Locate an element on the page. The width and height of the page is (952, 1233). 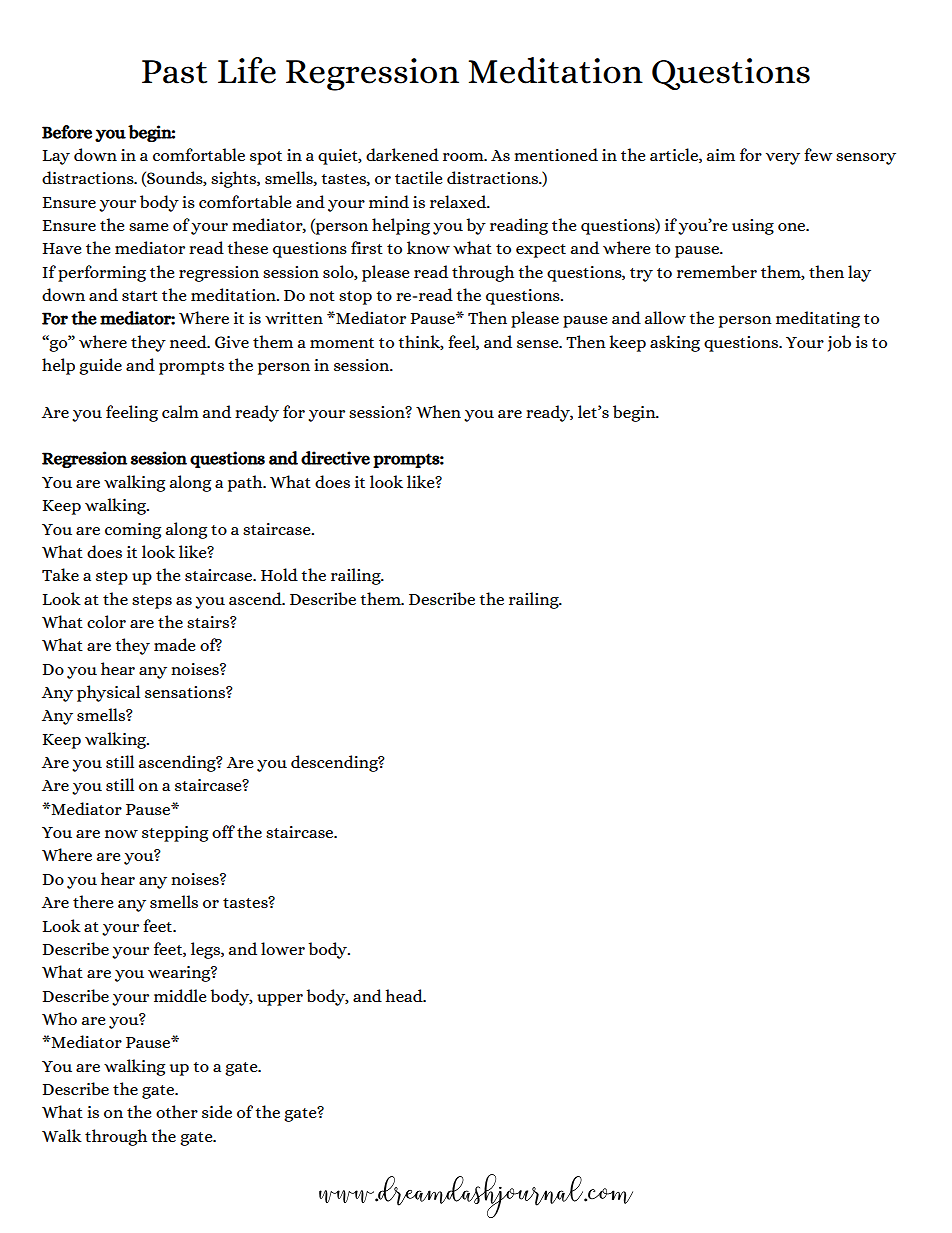
upper is located at coordinates (280, 1000).
